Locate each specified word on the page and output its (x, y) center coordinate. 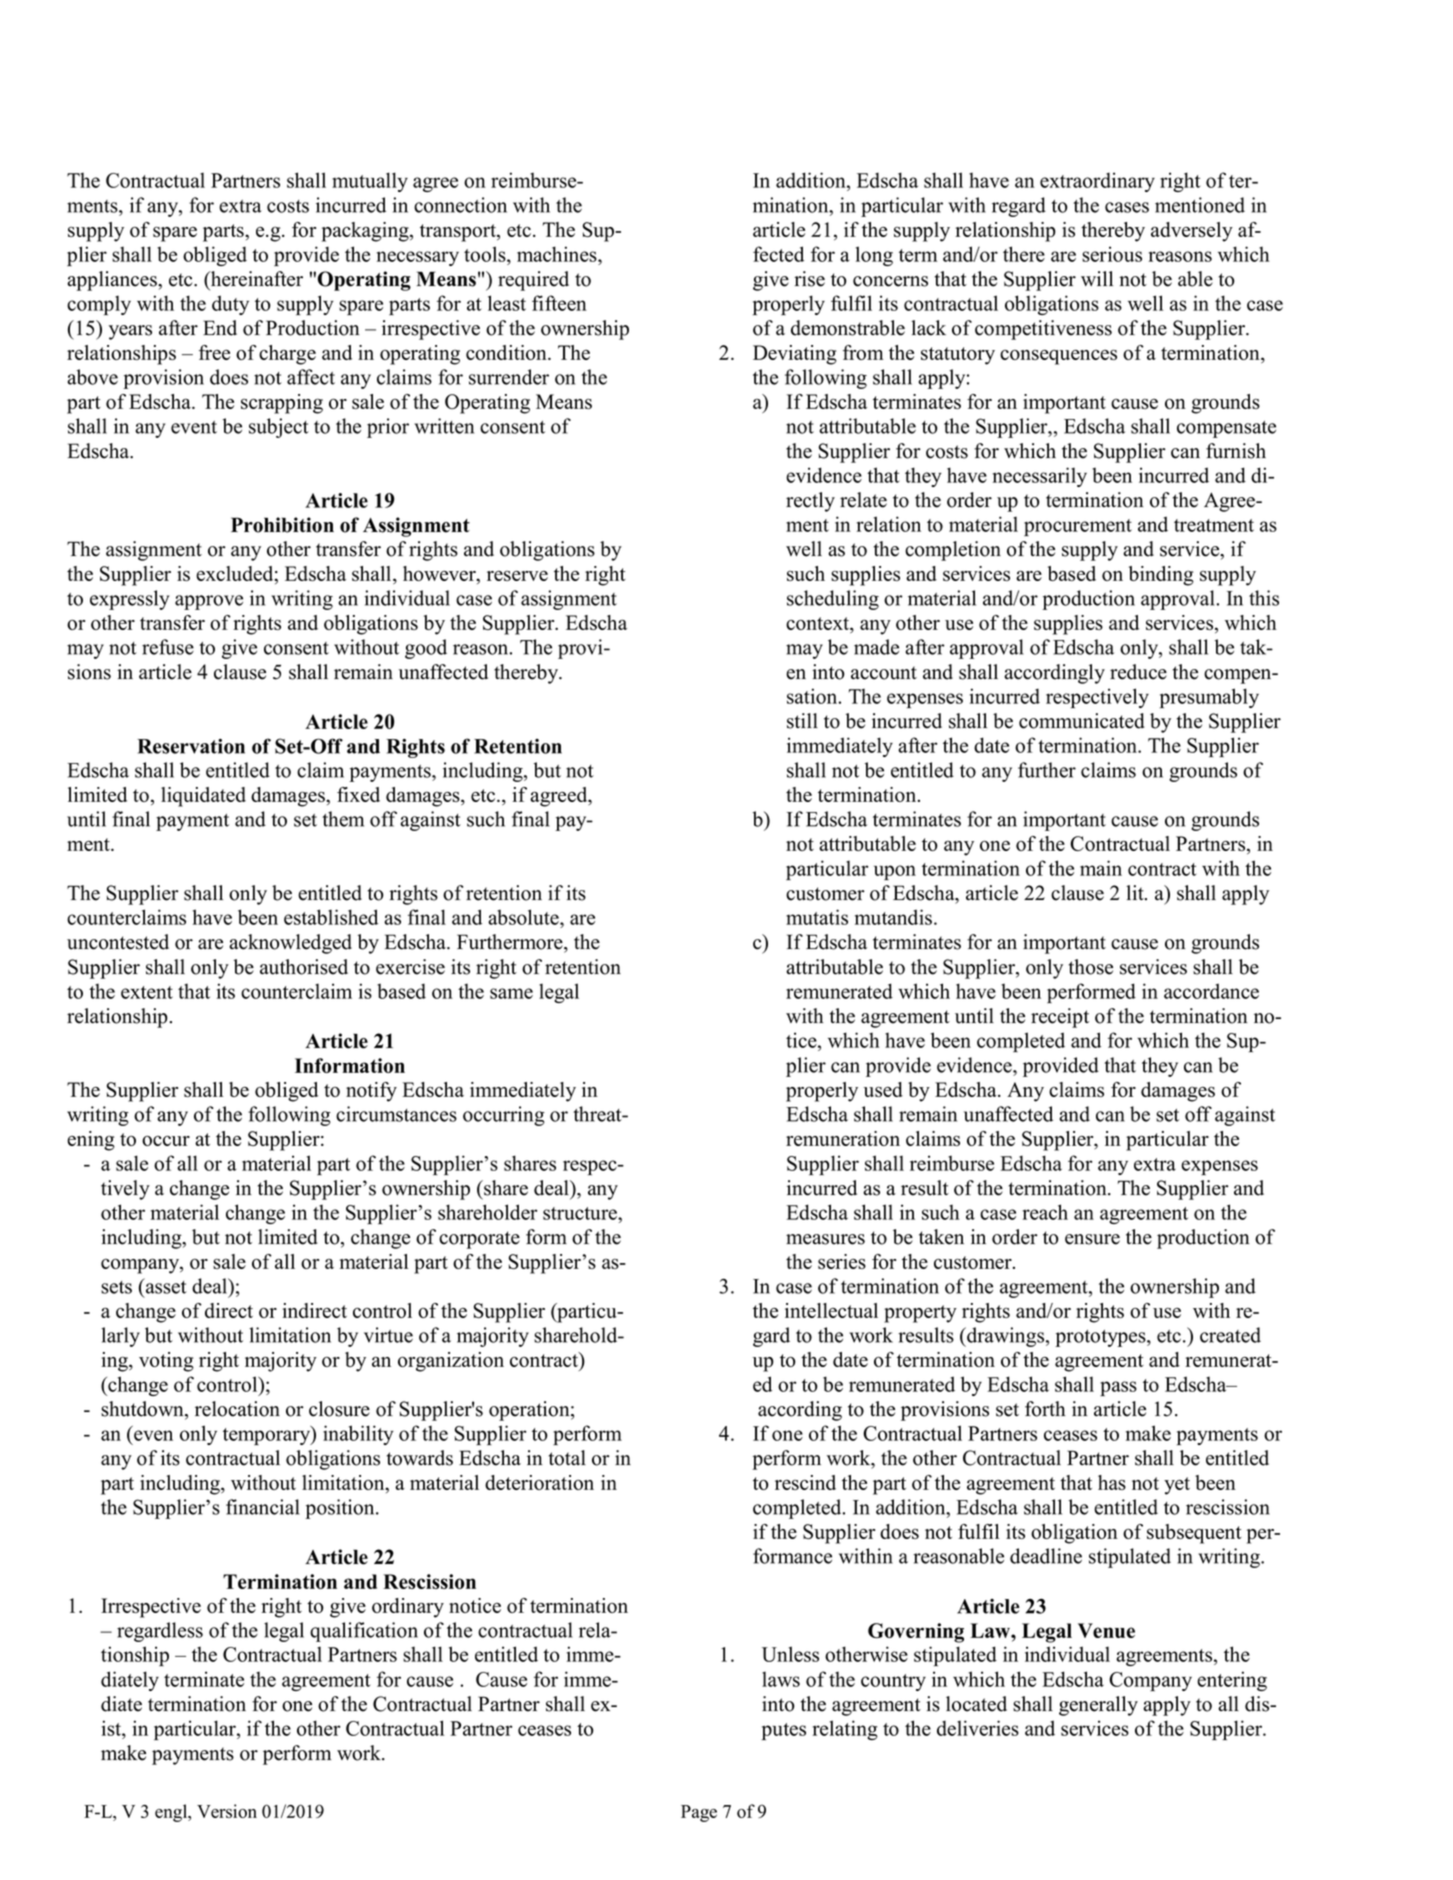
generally (1098, 1706)
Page (699, 1813)
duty (230, 305)
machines (558, 254)
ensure (1092, 1239)
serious (1112, 254)
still (802, 721)
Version (227, 1811)
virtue (388, 1335)
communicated (1082, 721)
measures (825, 1239)
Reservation (191, 746)
